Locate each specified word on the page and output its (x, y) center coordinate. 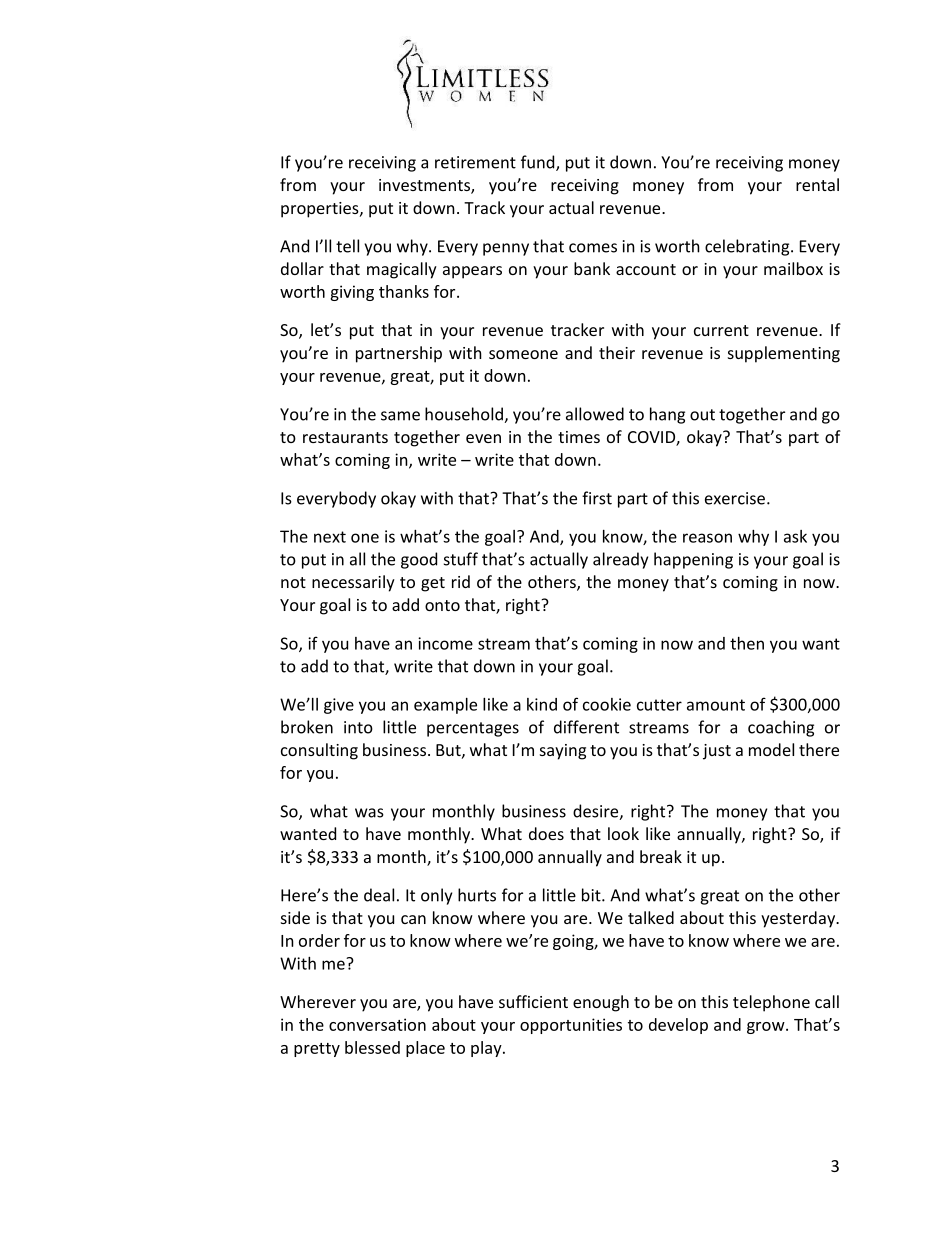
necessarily (353, 583)
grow (767, 1028)
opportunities (571, 1026)
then (747, 643)
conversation (377, 1024)
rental (817, 184)
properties (321, 210)
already (620, 560)
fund (539, 163)
